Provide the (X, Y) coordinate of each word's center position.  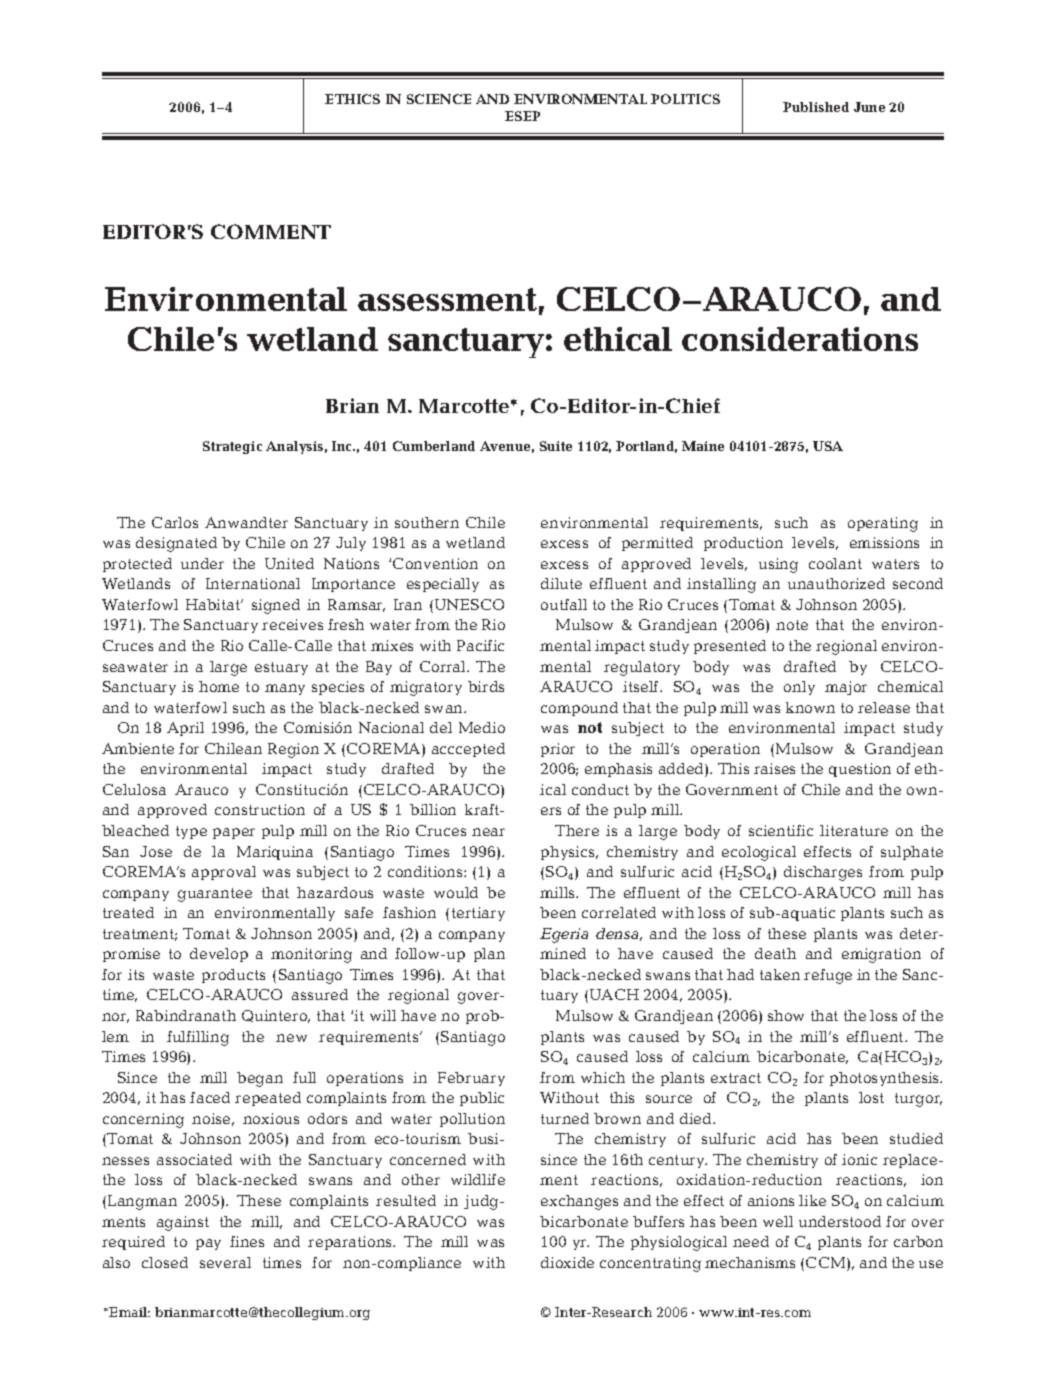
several (225, 1262)
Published (816, 107)
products (233, 976)
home (219, 686)
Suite (556, 446)
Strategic (232, 447)
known (810, 707)
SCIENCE (439, 99)
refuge (828, 976)
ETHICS (352, 99)
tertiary (478, 914)
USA (828, 446)
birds (486, 686)
